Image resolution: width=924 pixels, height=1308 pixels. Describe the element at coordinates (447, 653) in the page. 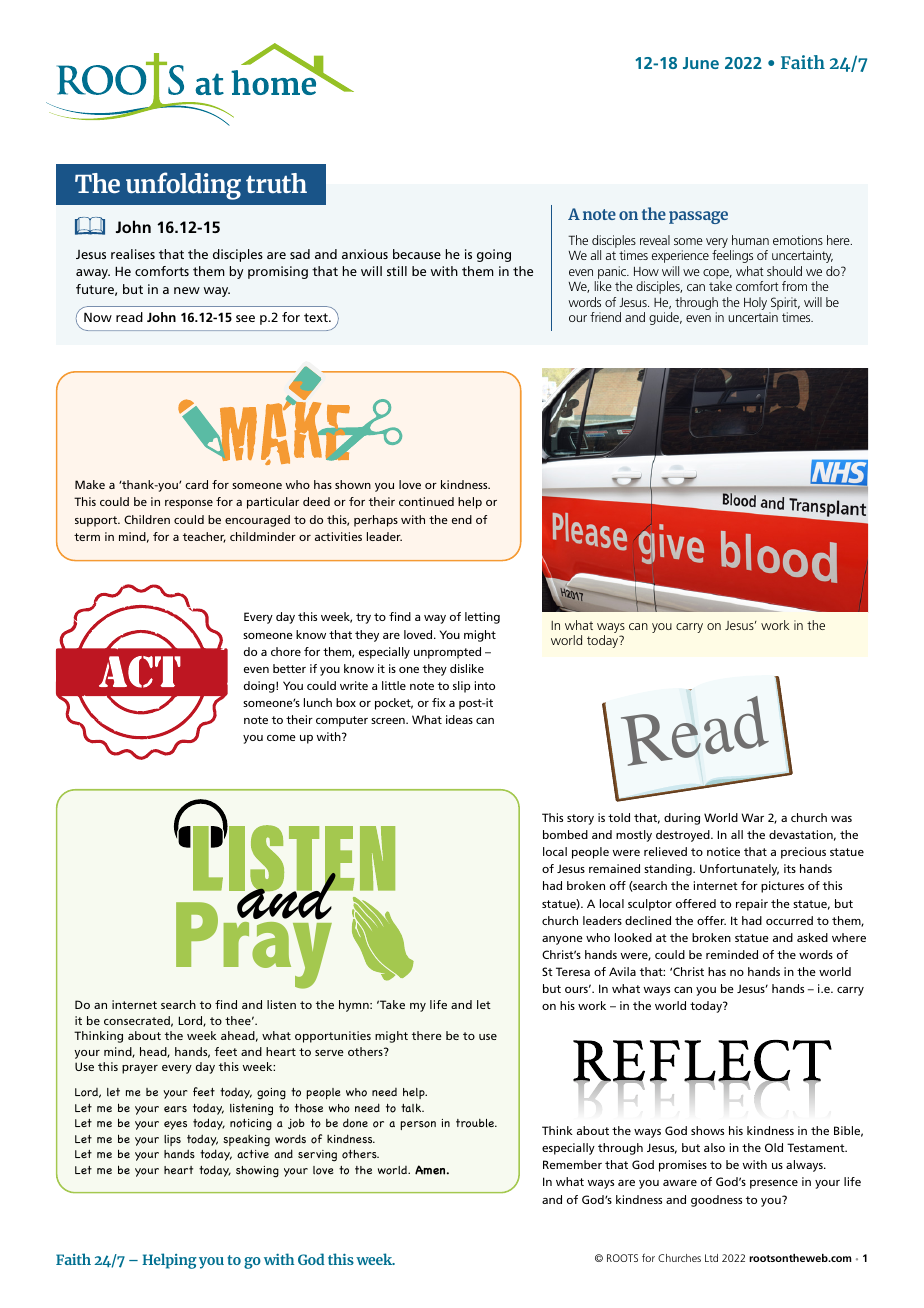

I see `unprompted` at that location.
